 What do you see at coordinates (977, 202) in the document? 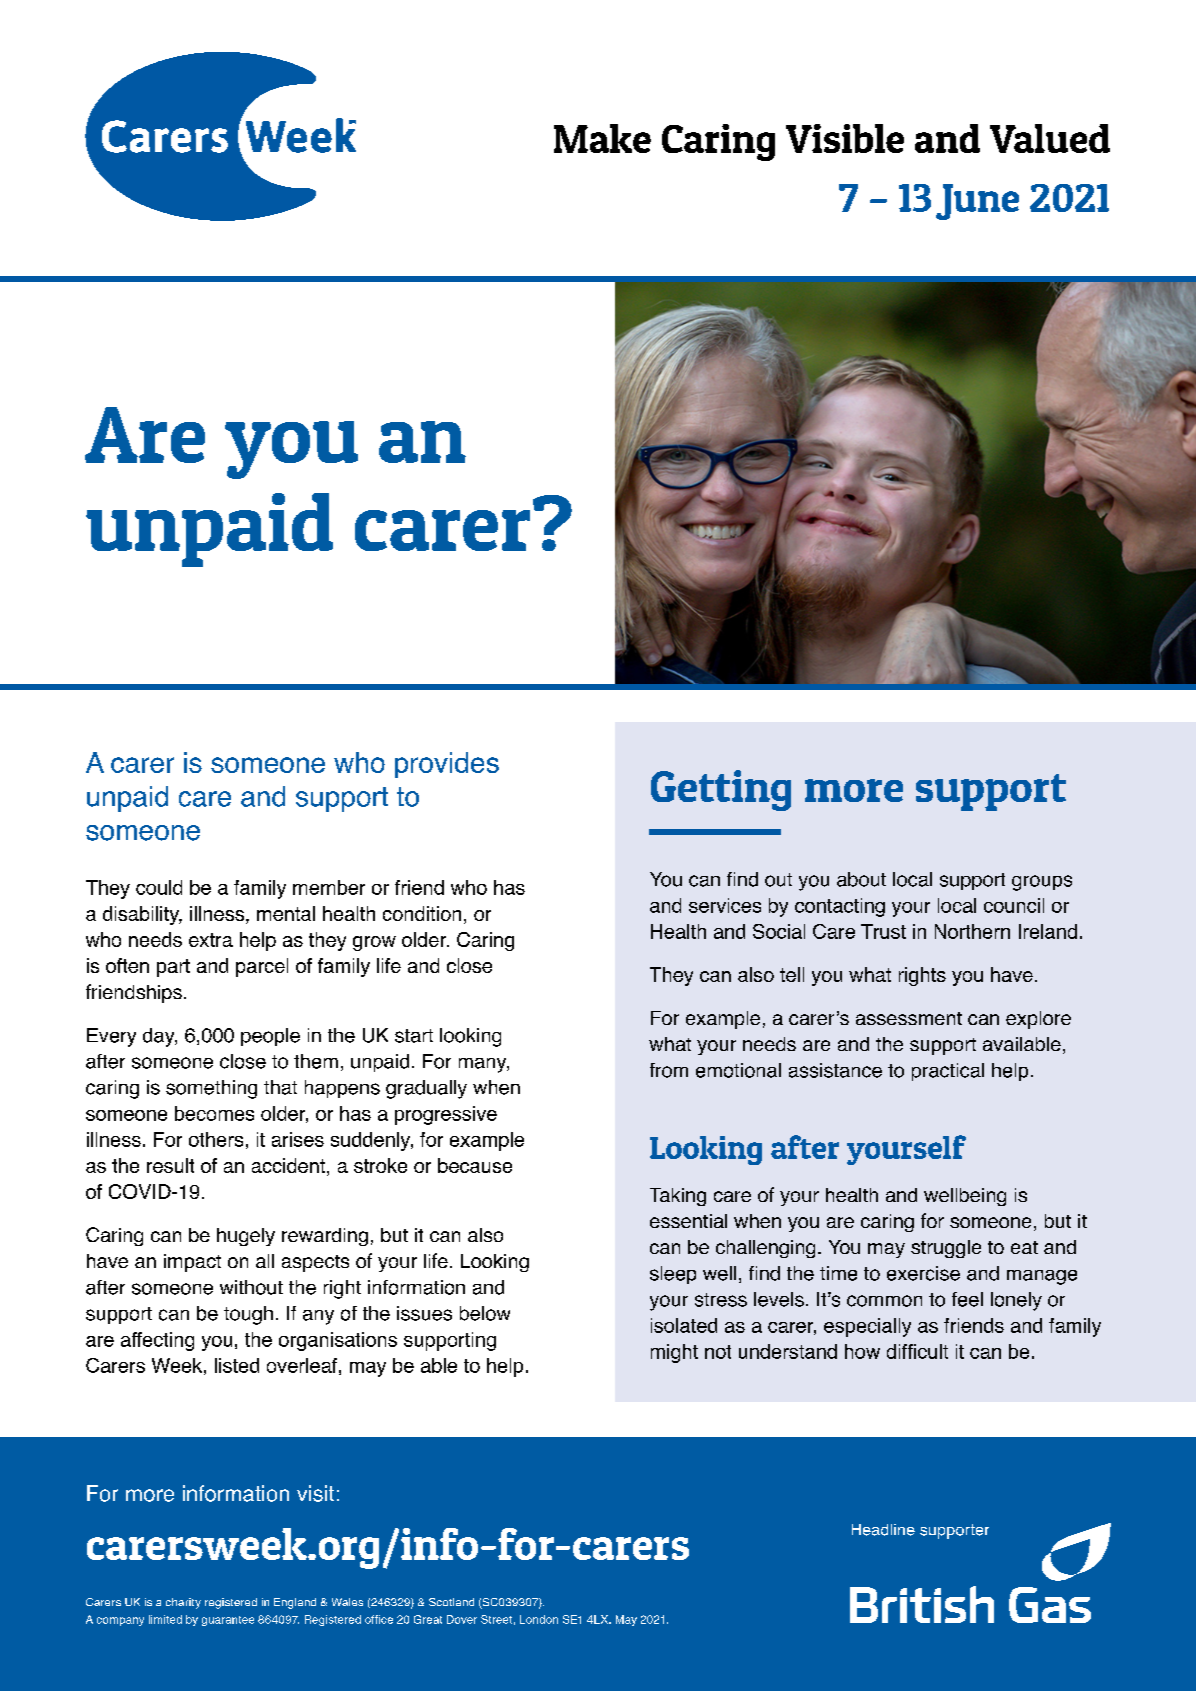
I see `June` at bounding box center [977, 202].
